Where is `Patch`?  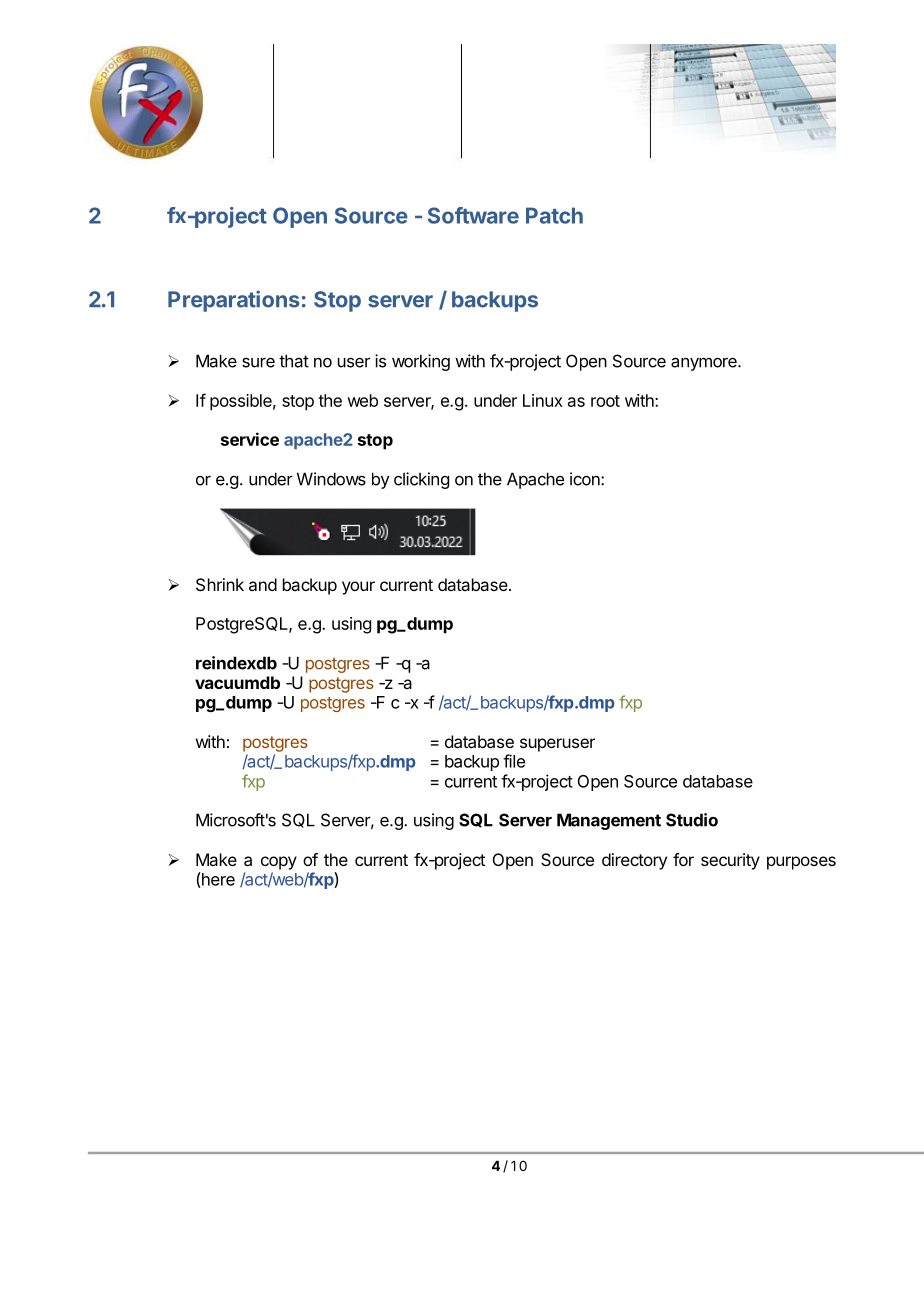 Patch is located at coordinates (554, 215).
